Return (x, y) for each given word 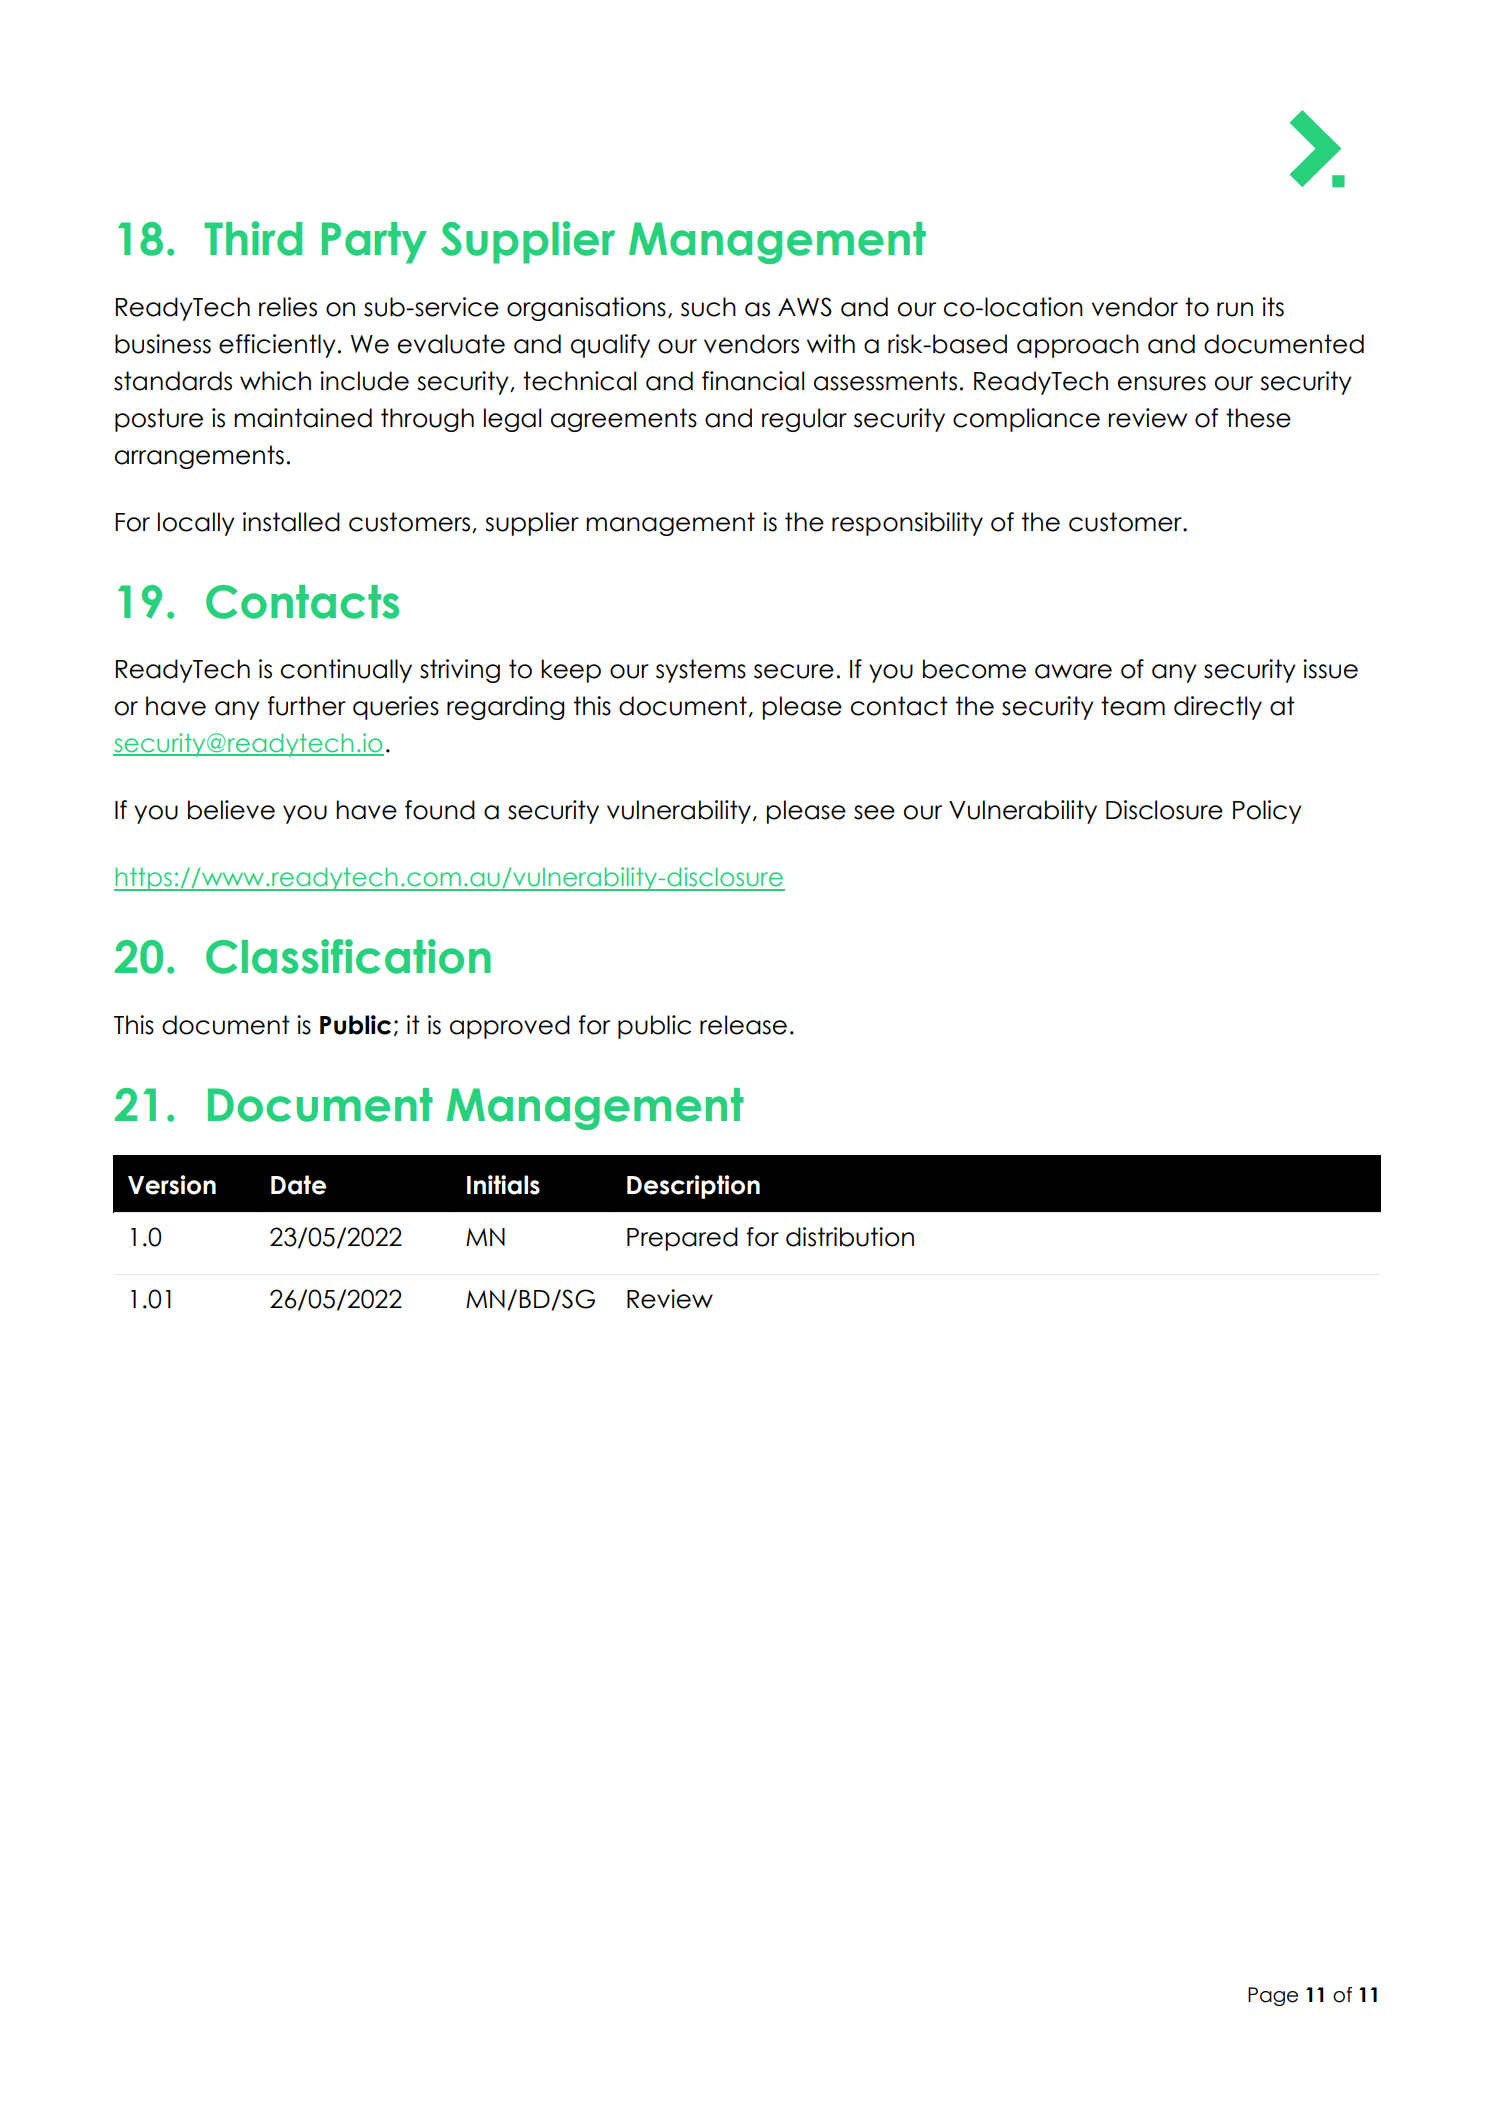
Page (1273, 1996)
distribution (850, 1237)
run (1235, 309)
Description (693, 1187)
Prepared (682, 1239)
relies (288, 307)
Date (298, 1185)
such (708, 307)
